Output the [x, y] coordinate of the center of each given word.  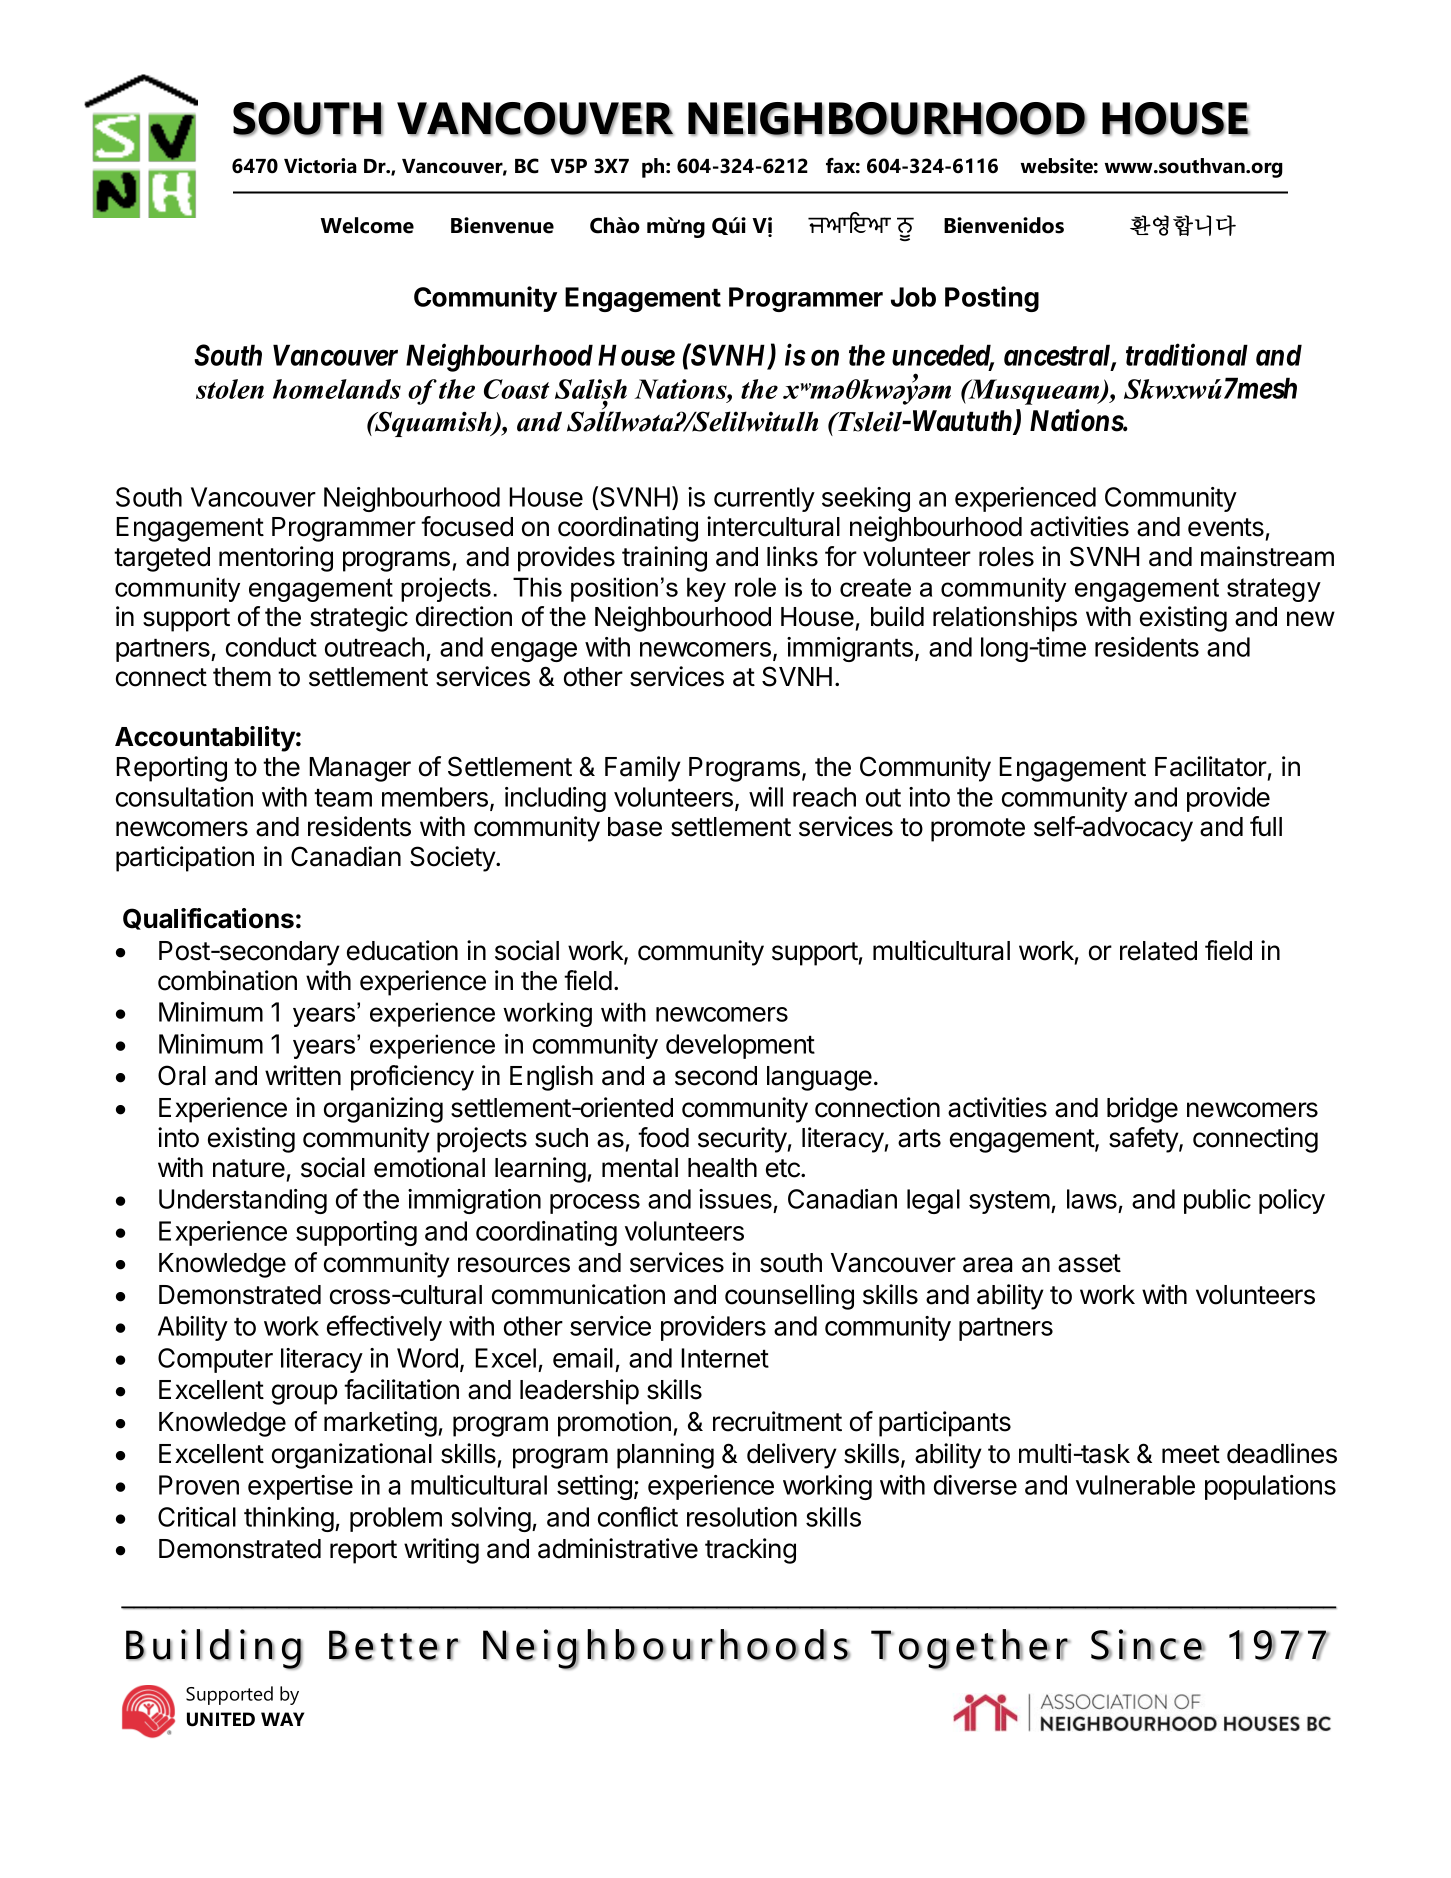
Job [913, 297]
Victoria [320, 166]
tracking [750, 1551]
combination [227, 980]
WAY [282, 1719]
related [1158, 951]
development [740, 1046]
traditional [1187, 355]
